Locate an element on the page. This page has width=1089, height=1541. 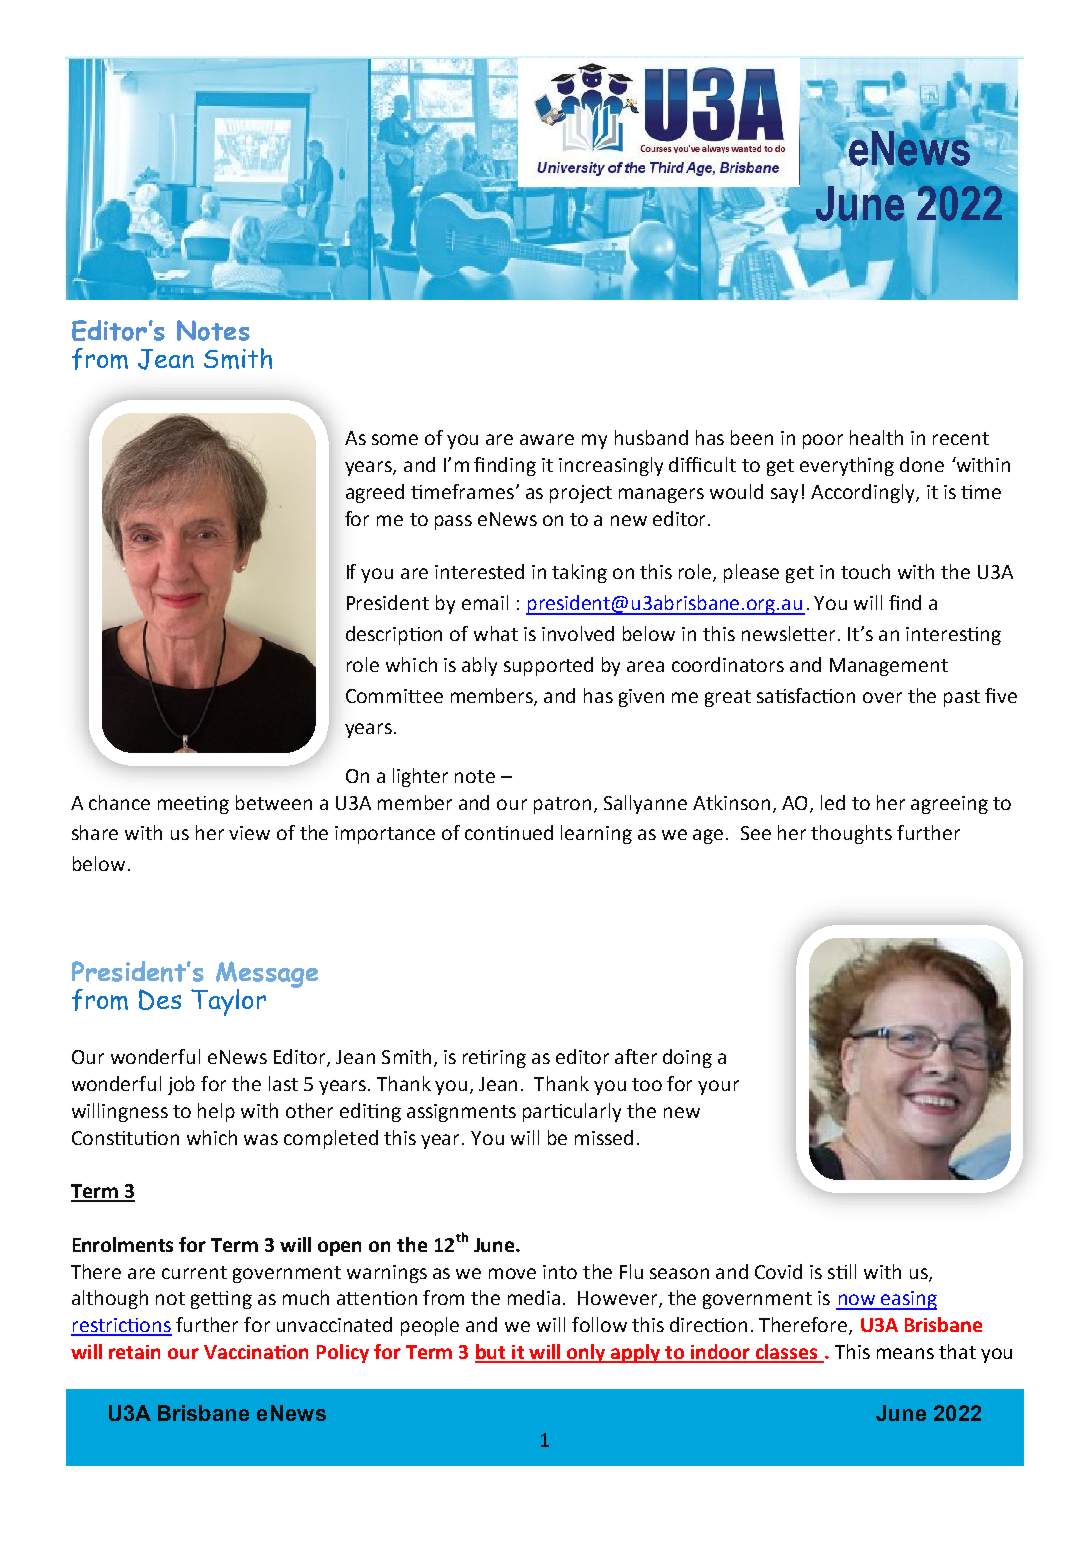
your is located at coordinates (718, 1087).
